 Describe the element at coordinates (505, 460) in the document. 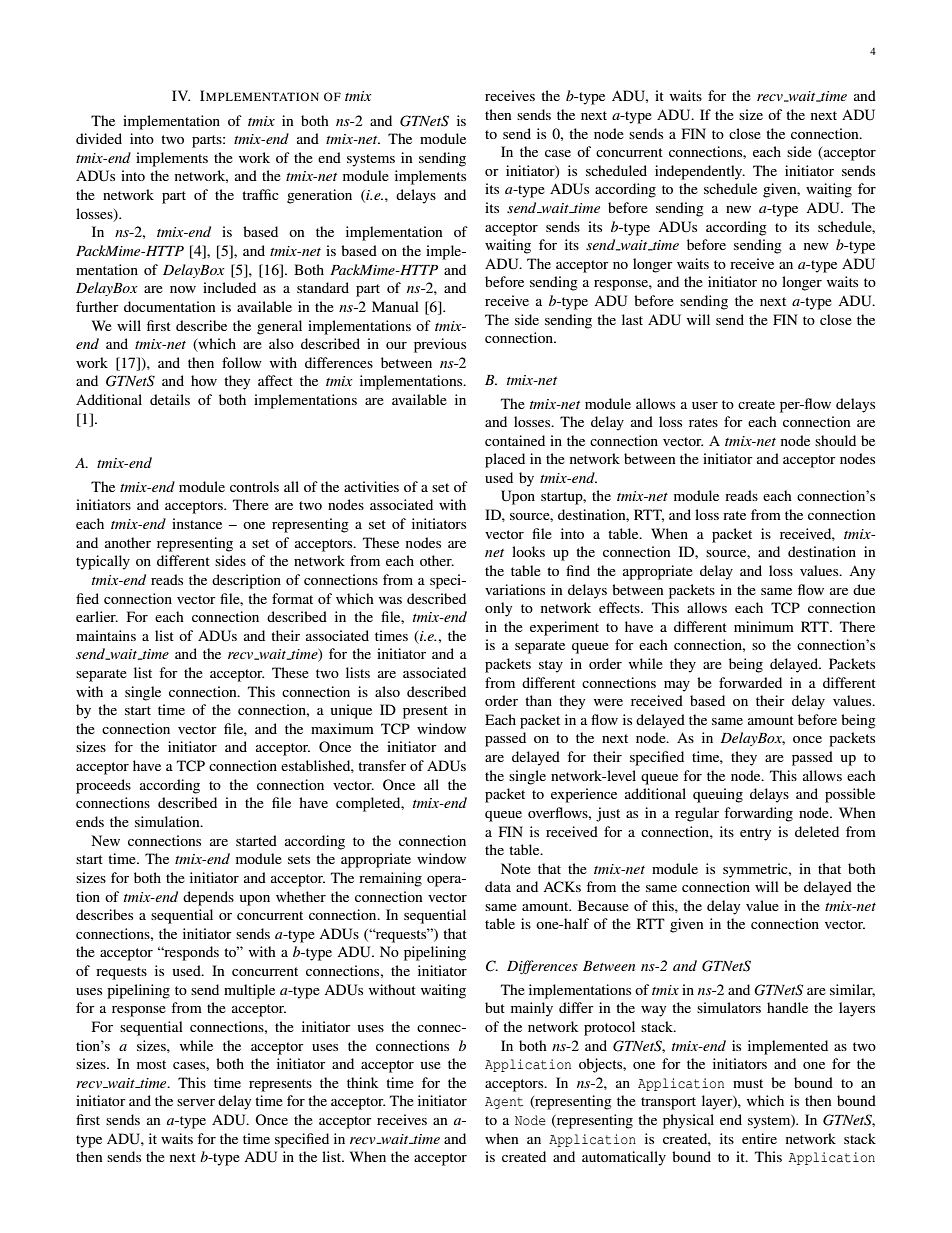

I see `placed` at that location.
